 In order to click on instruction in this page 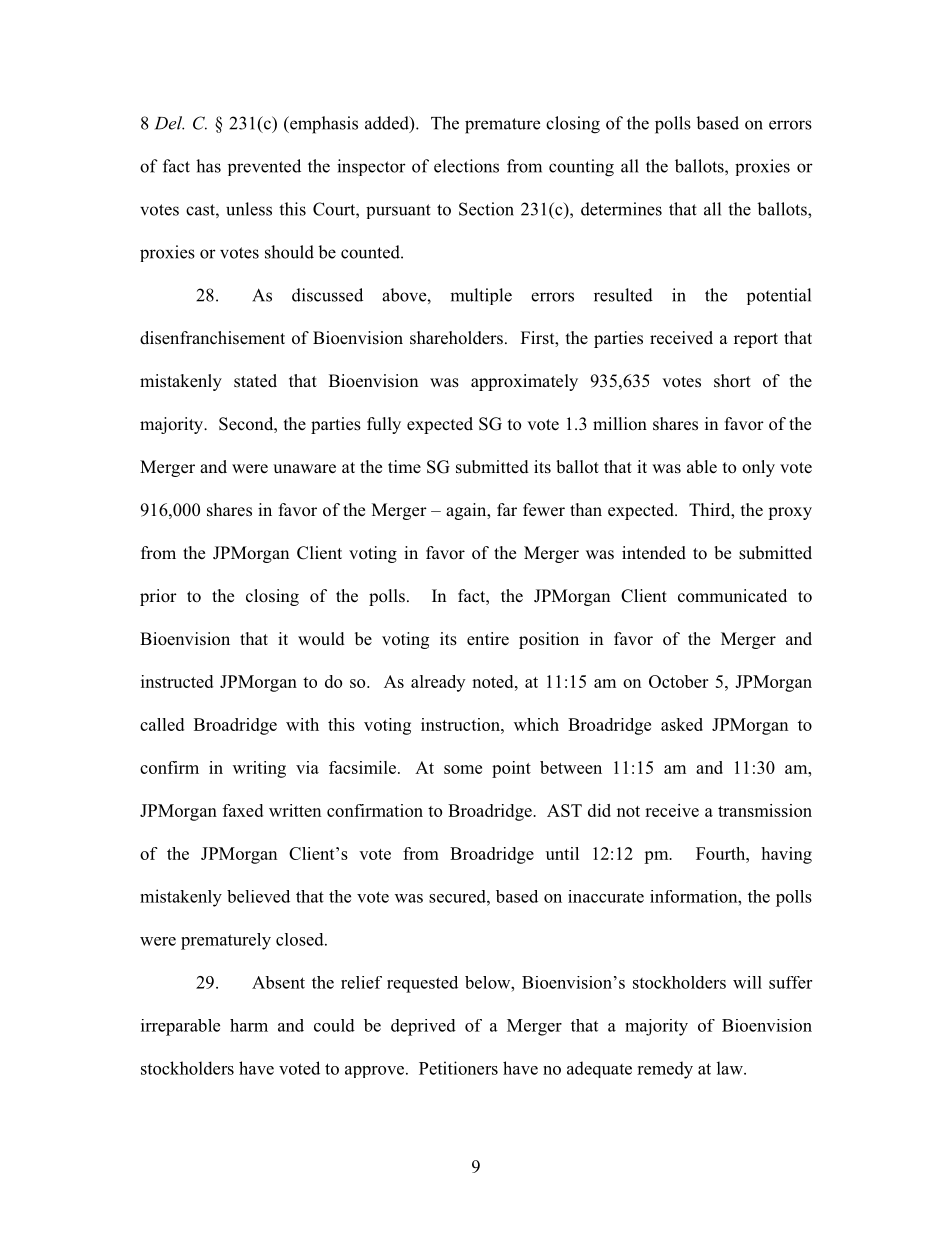, I will do `click(461, 724)`.
